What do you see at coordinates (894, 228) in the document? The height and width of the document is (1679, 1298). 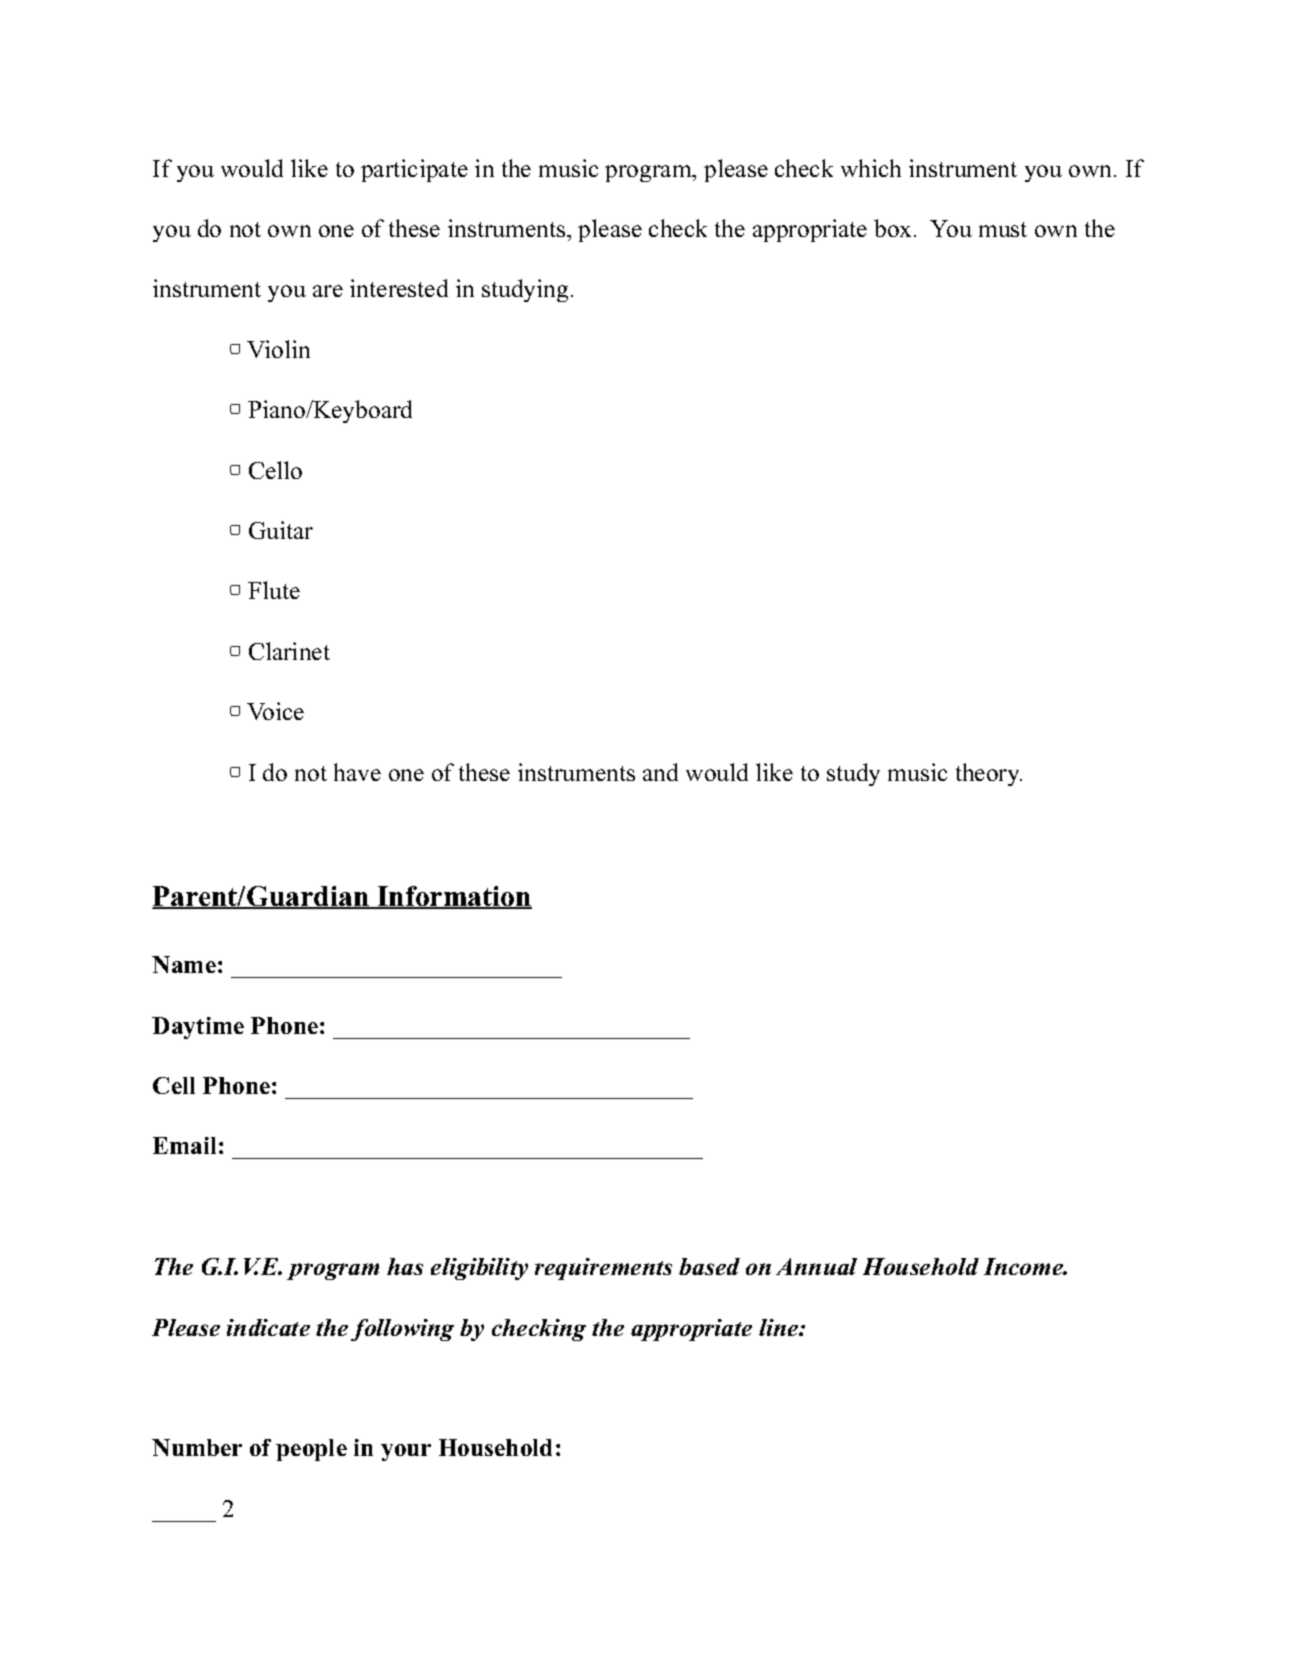 I see `box` at bounding box center [894, 228].
